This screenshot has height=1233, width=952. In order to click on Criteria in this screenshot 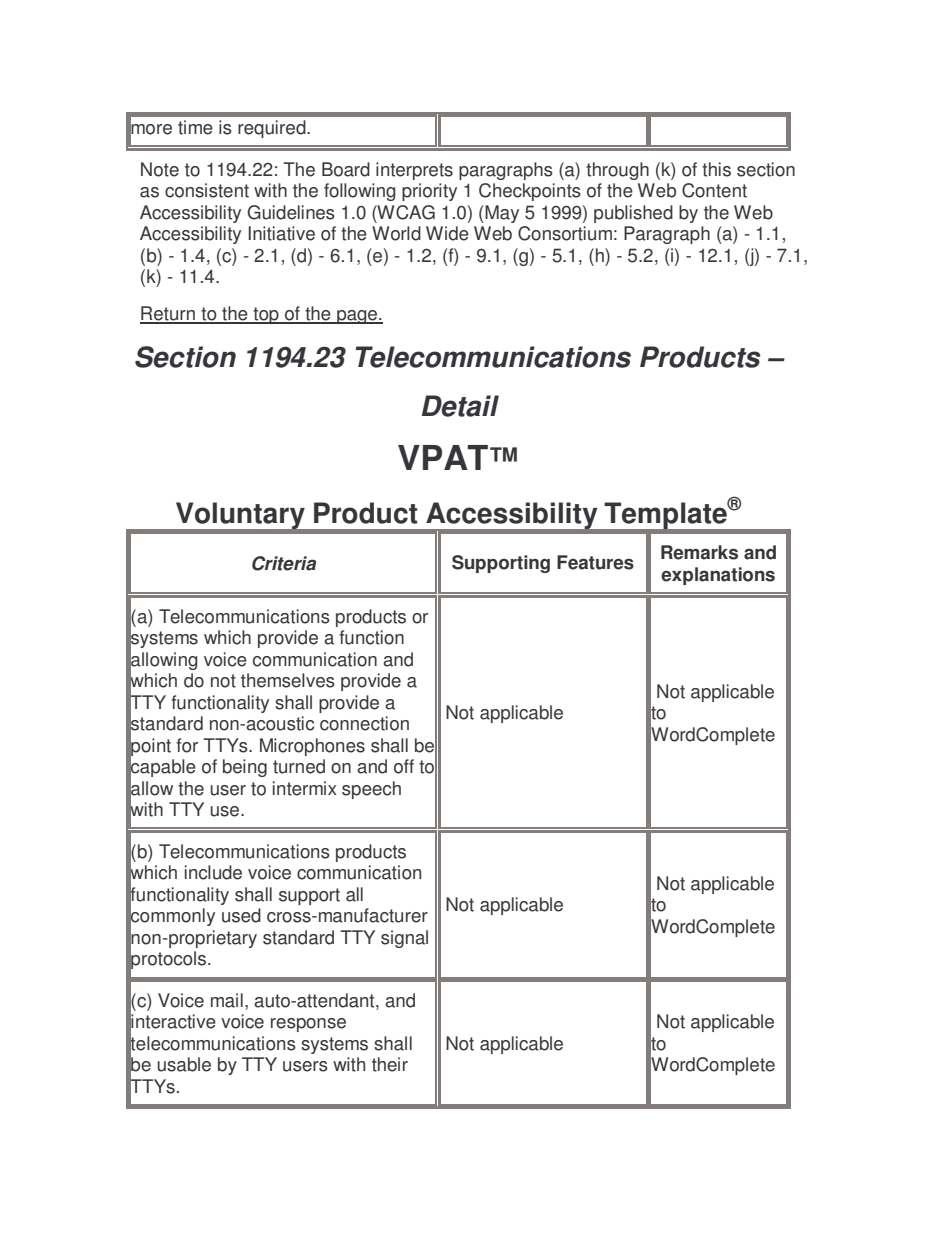, I will do `click(284, 563)`.
